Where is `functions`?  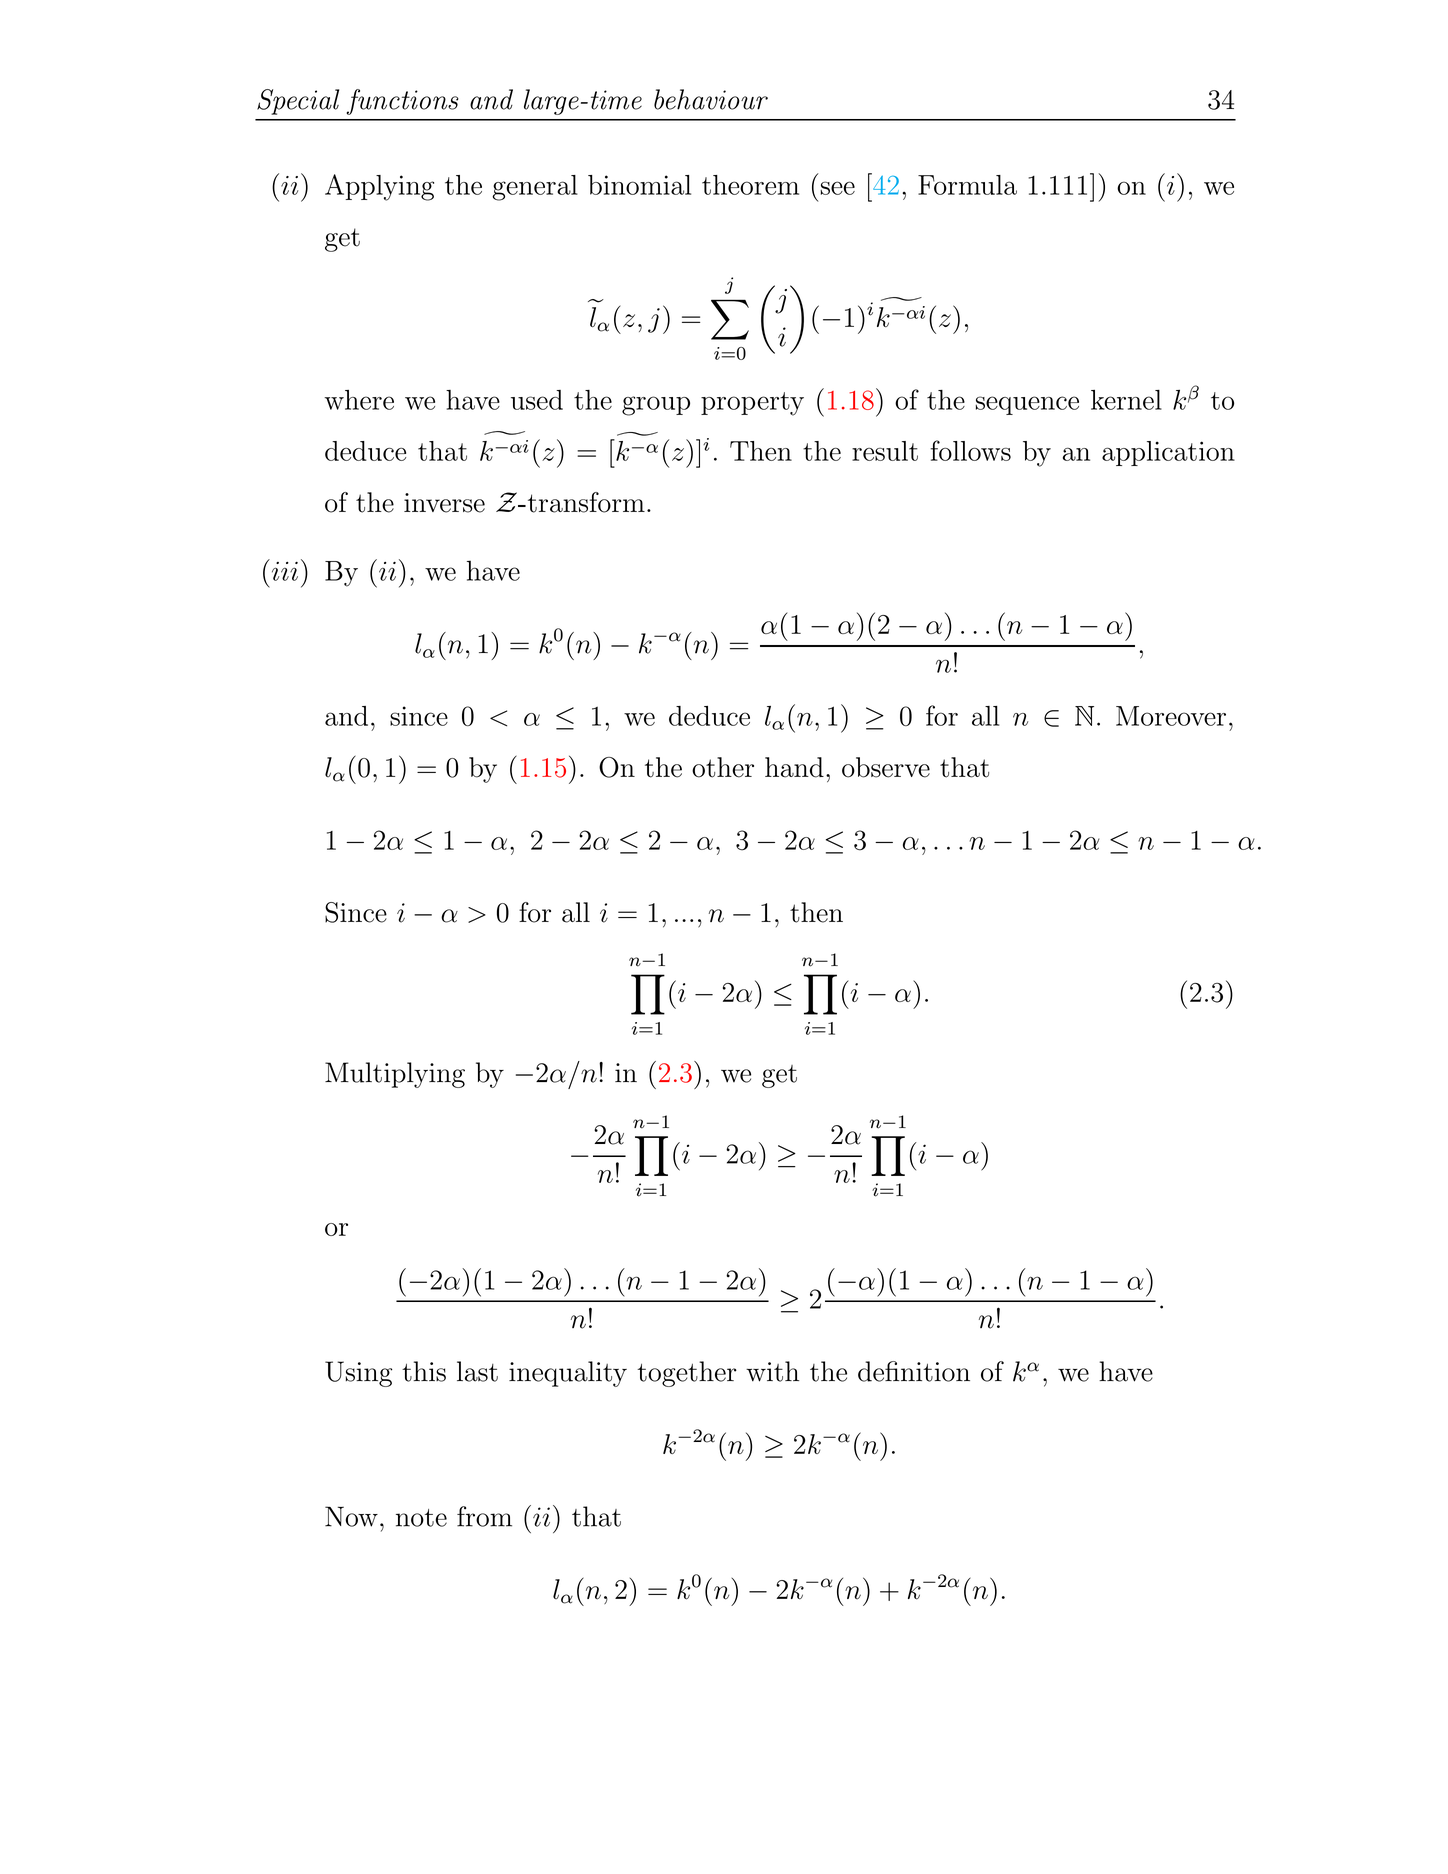 functions is located at coordinates (402, 102).
